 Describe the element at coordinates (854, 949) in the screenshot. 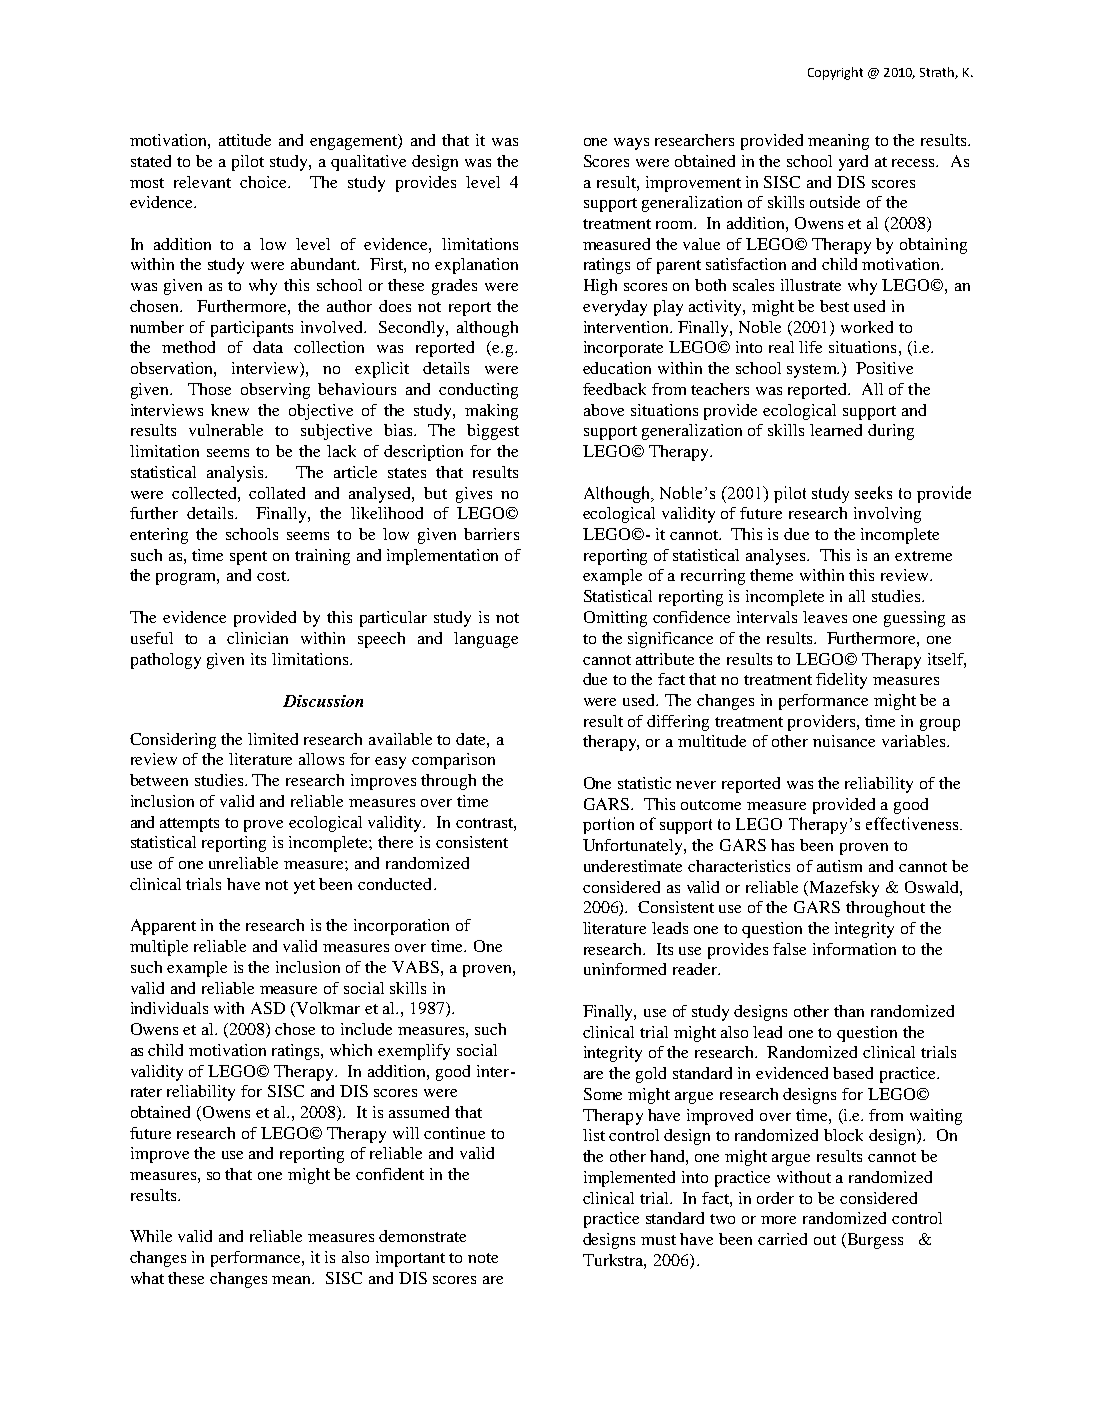

I see `information` at that location.
